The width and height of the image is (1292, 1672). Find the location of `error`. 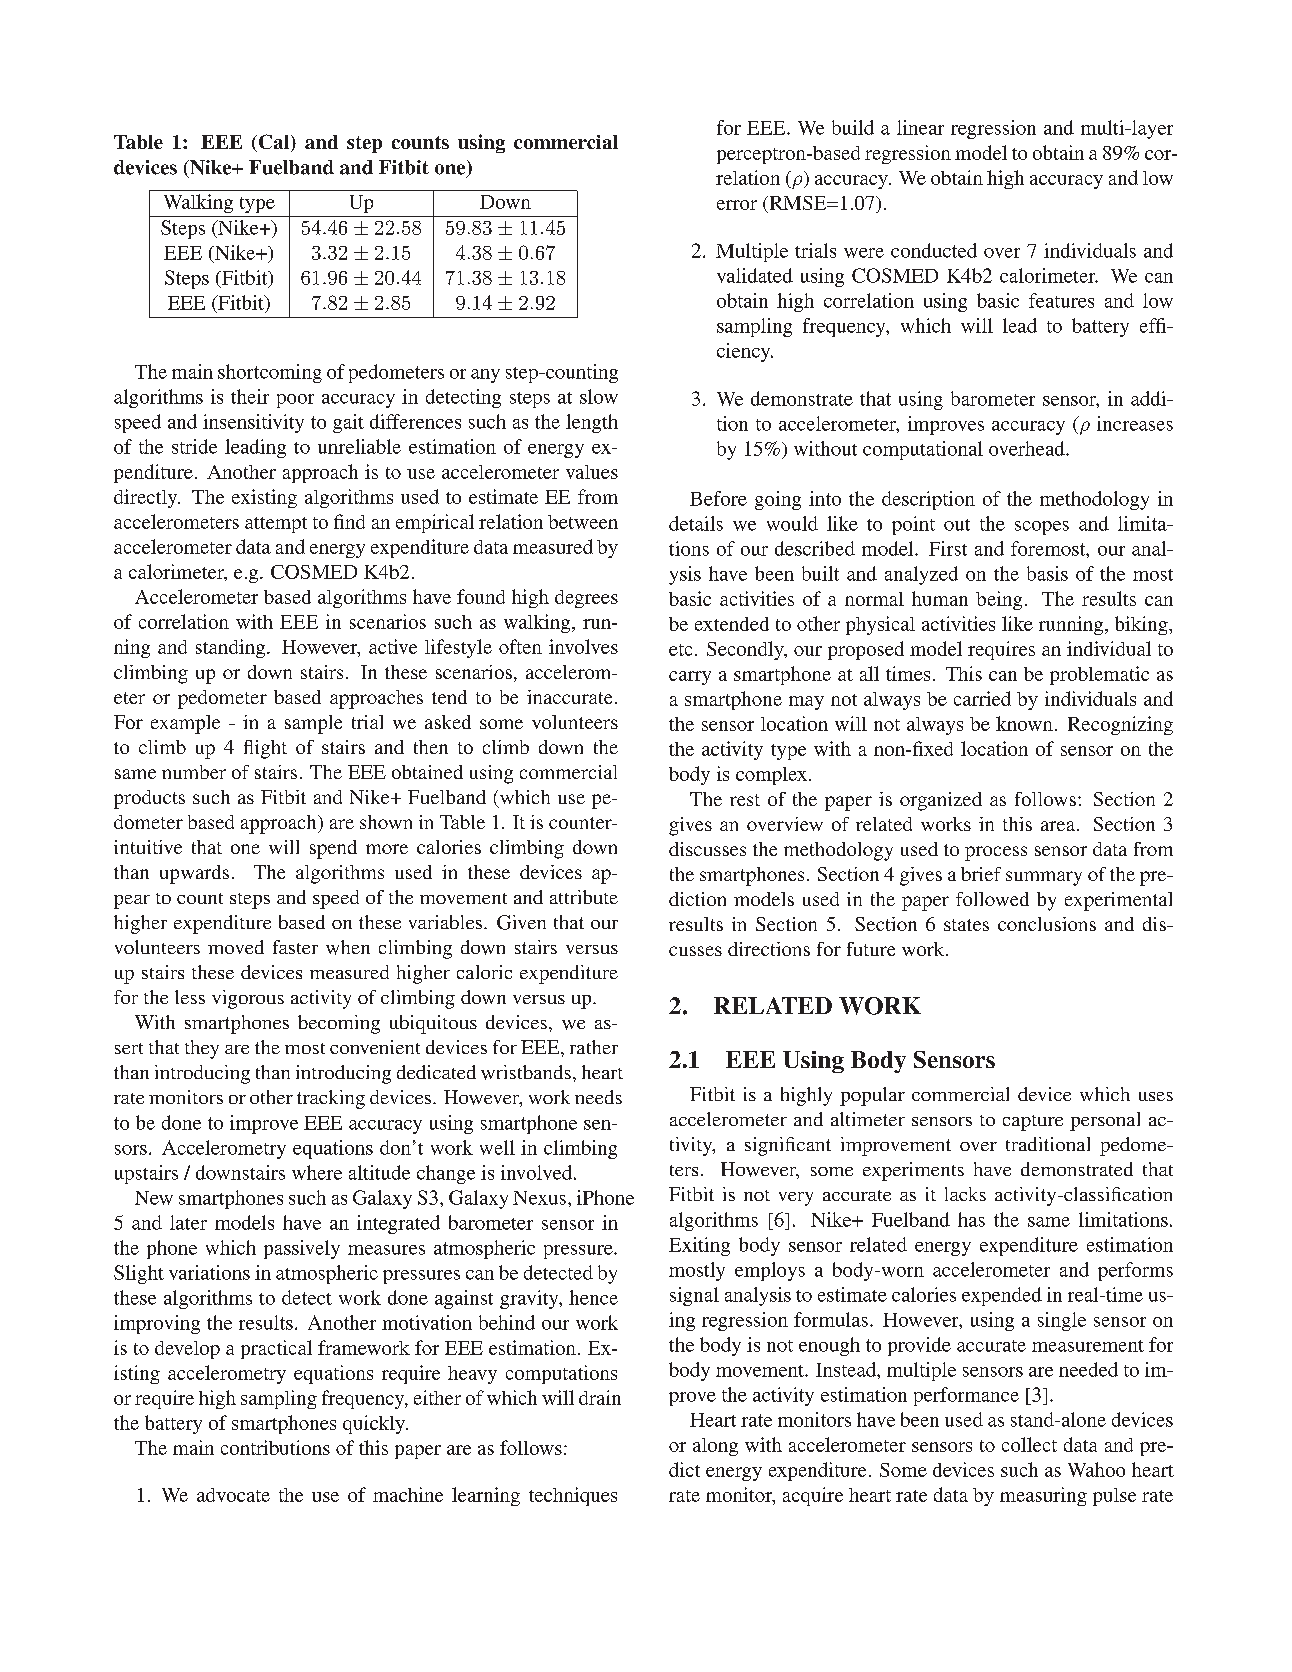

error is located at coordinates (737, 205).
